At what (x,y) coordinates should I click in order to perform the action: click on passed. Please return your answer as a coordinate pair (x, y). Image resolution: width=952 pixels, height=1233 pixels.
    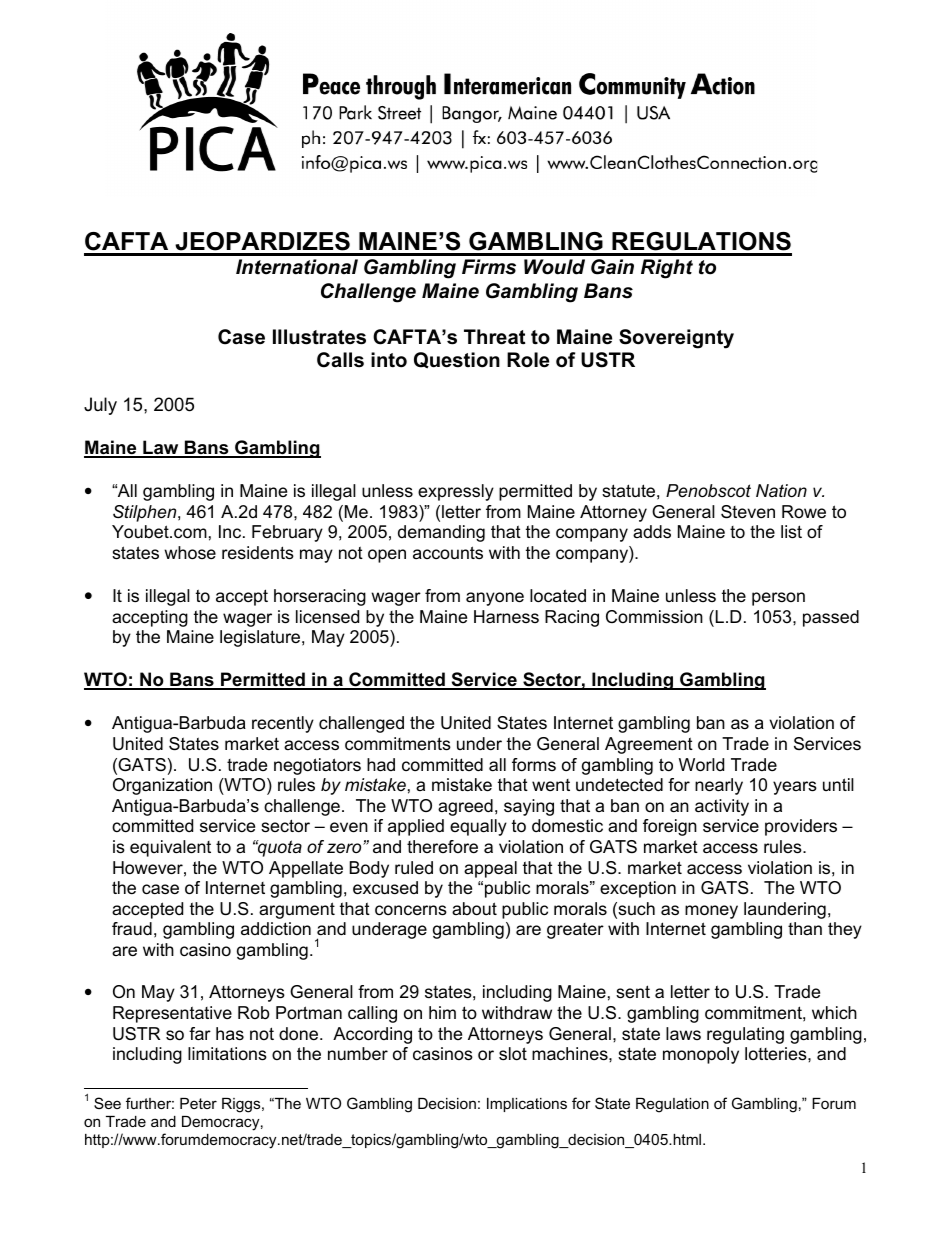
    Looking at the image, I should click on (831, 618).
